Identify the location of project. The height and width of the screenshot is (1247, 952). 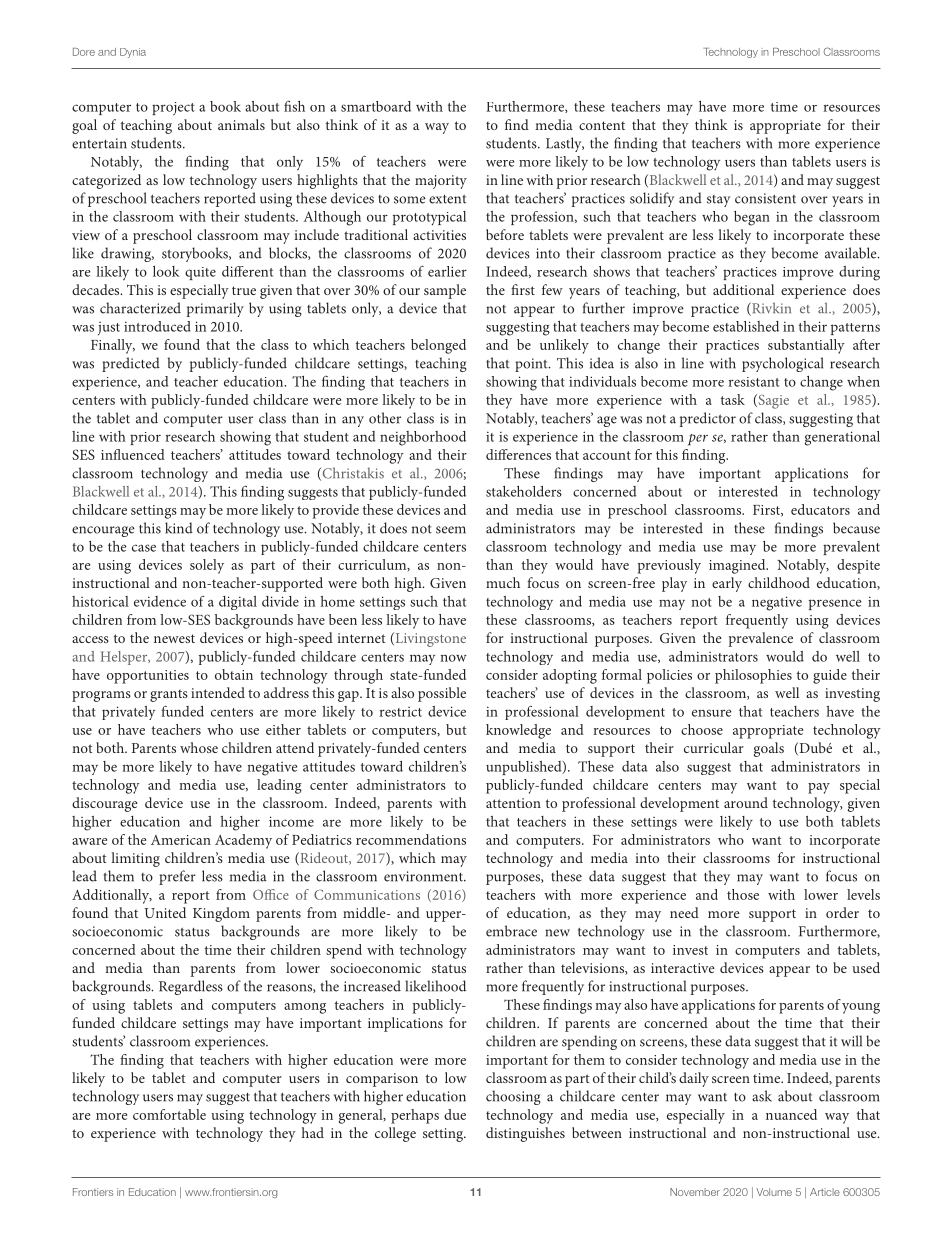
(173, 109).
